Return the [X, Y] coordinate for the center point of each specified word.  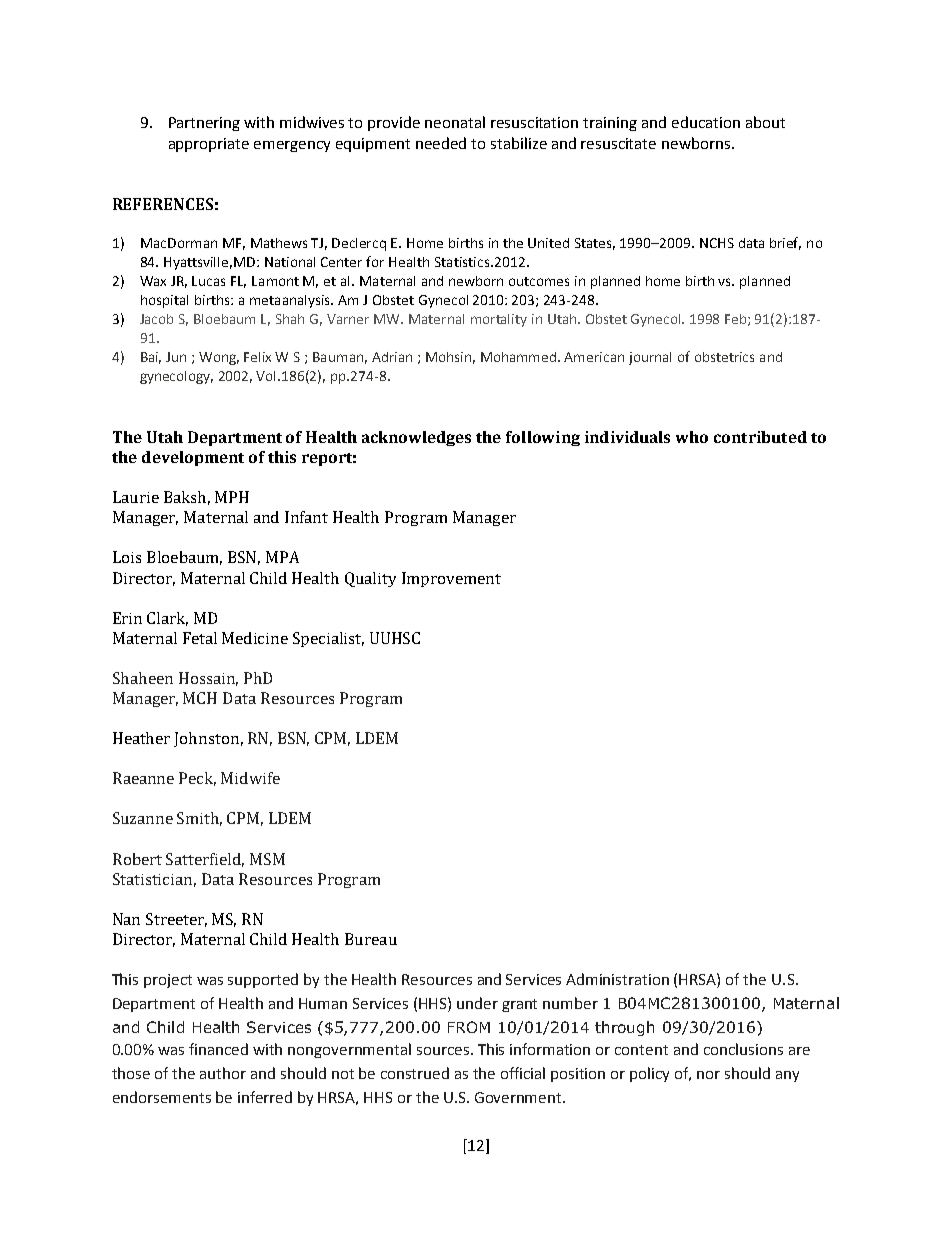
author [223, 1073]
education [706, 122]
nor [708, 1075]
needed [441, 143]
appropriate [209, 145]
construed [415, 1073]
